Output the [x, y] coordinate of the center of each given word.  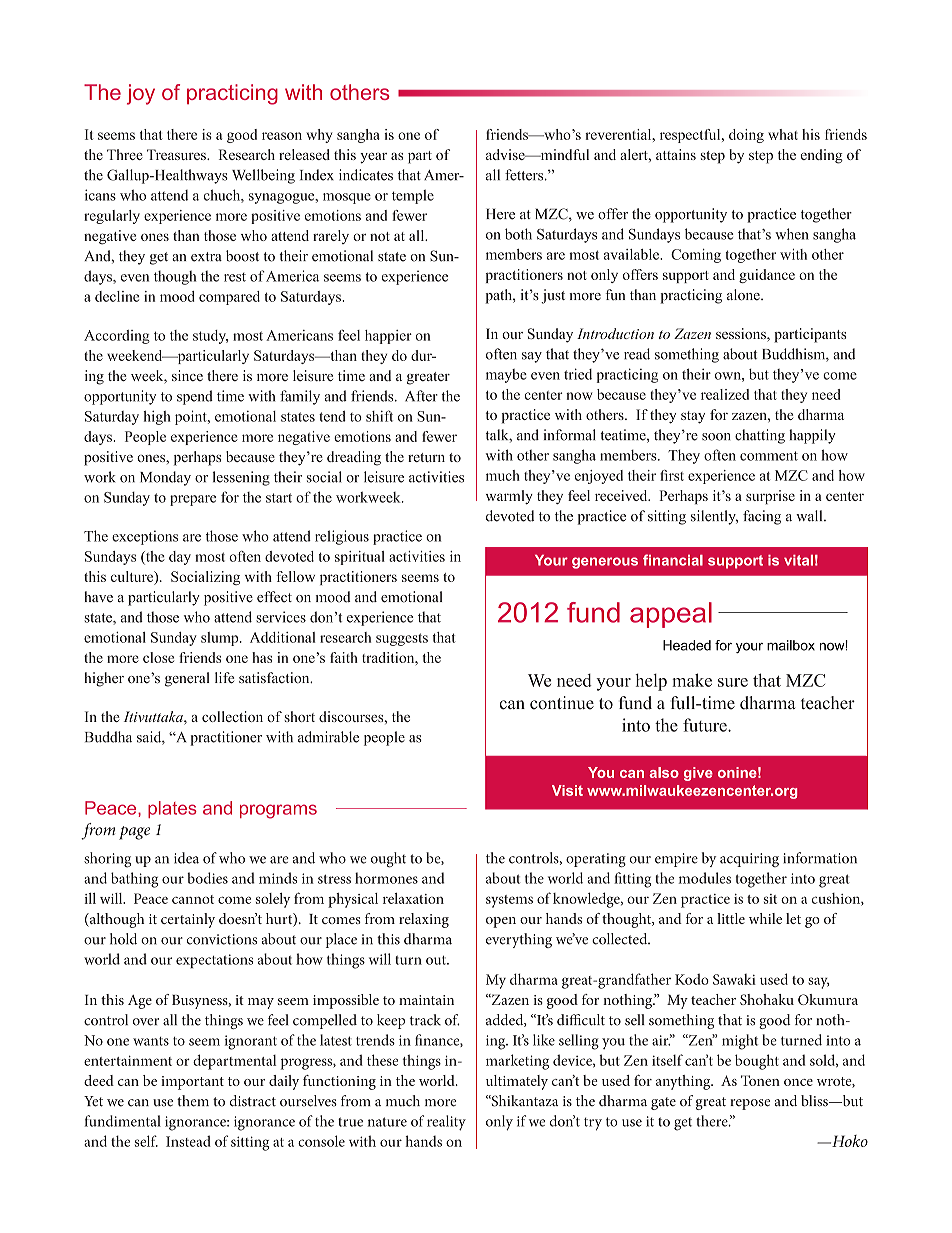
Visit [567, 790]
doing [746, 136]
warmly [509, 497]
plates [172, 809]
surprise [770, 497]
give [698, 774]
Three [125, 154]
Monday [165, 478]
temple [413, 196]
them [193, 1101]
